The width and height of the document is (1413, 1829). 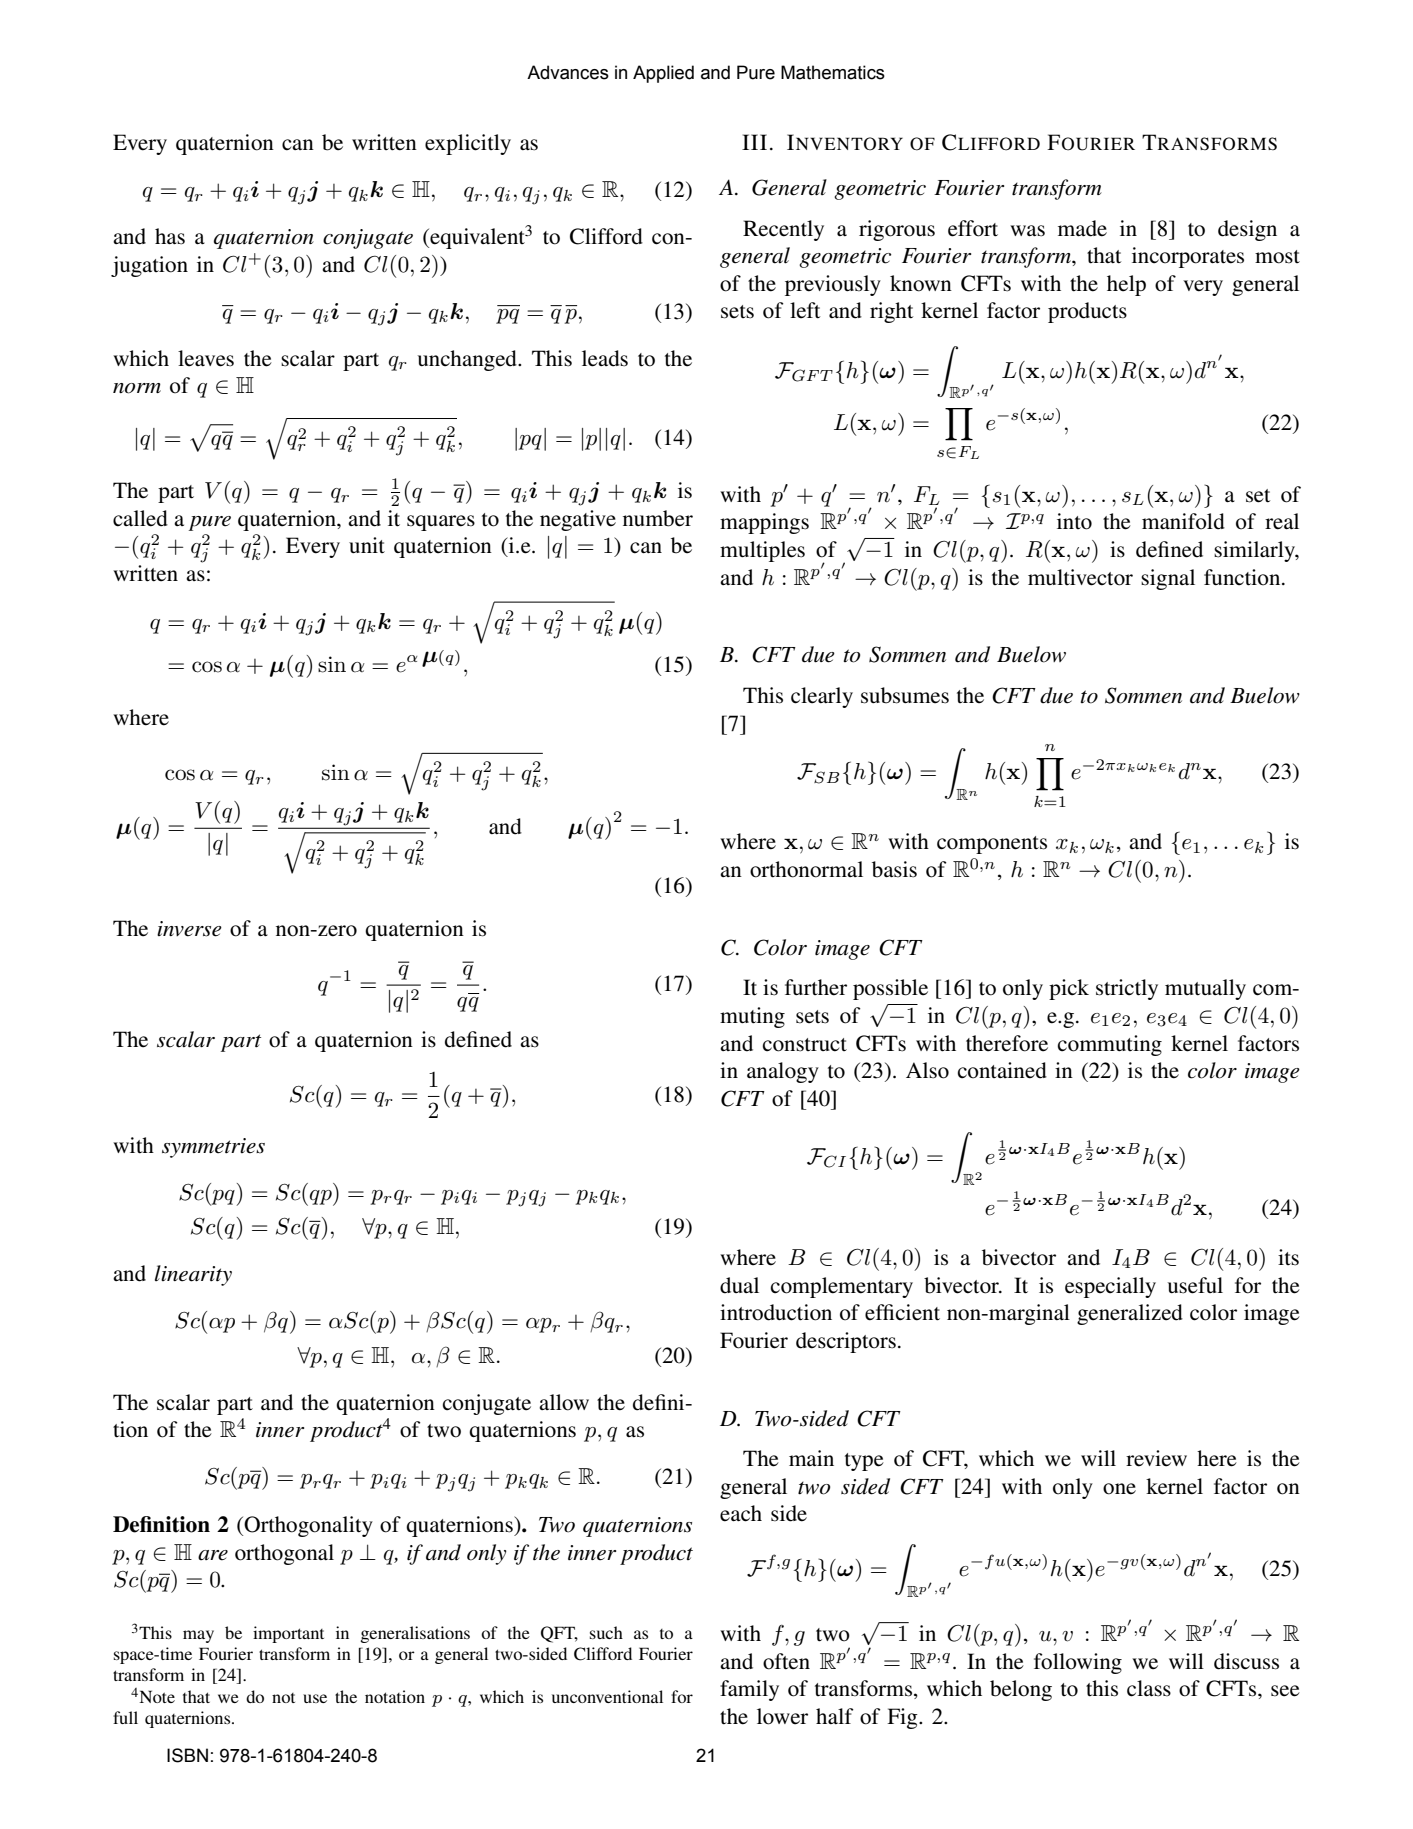 What do you see at coordinates (1168, 579) in the document?
I see `signal` at bounding box center [1168, 579].
